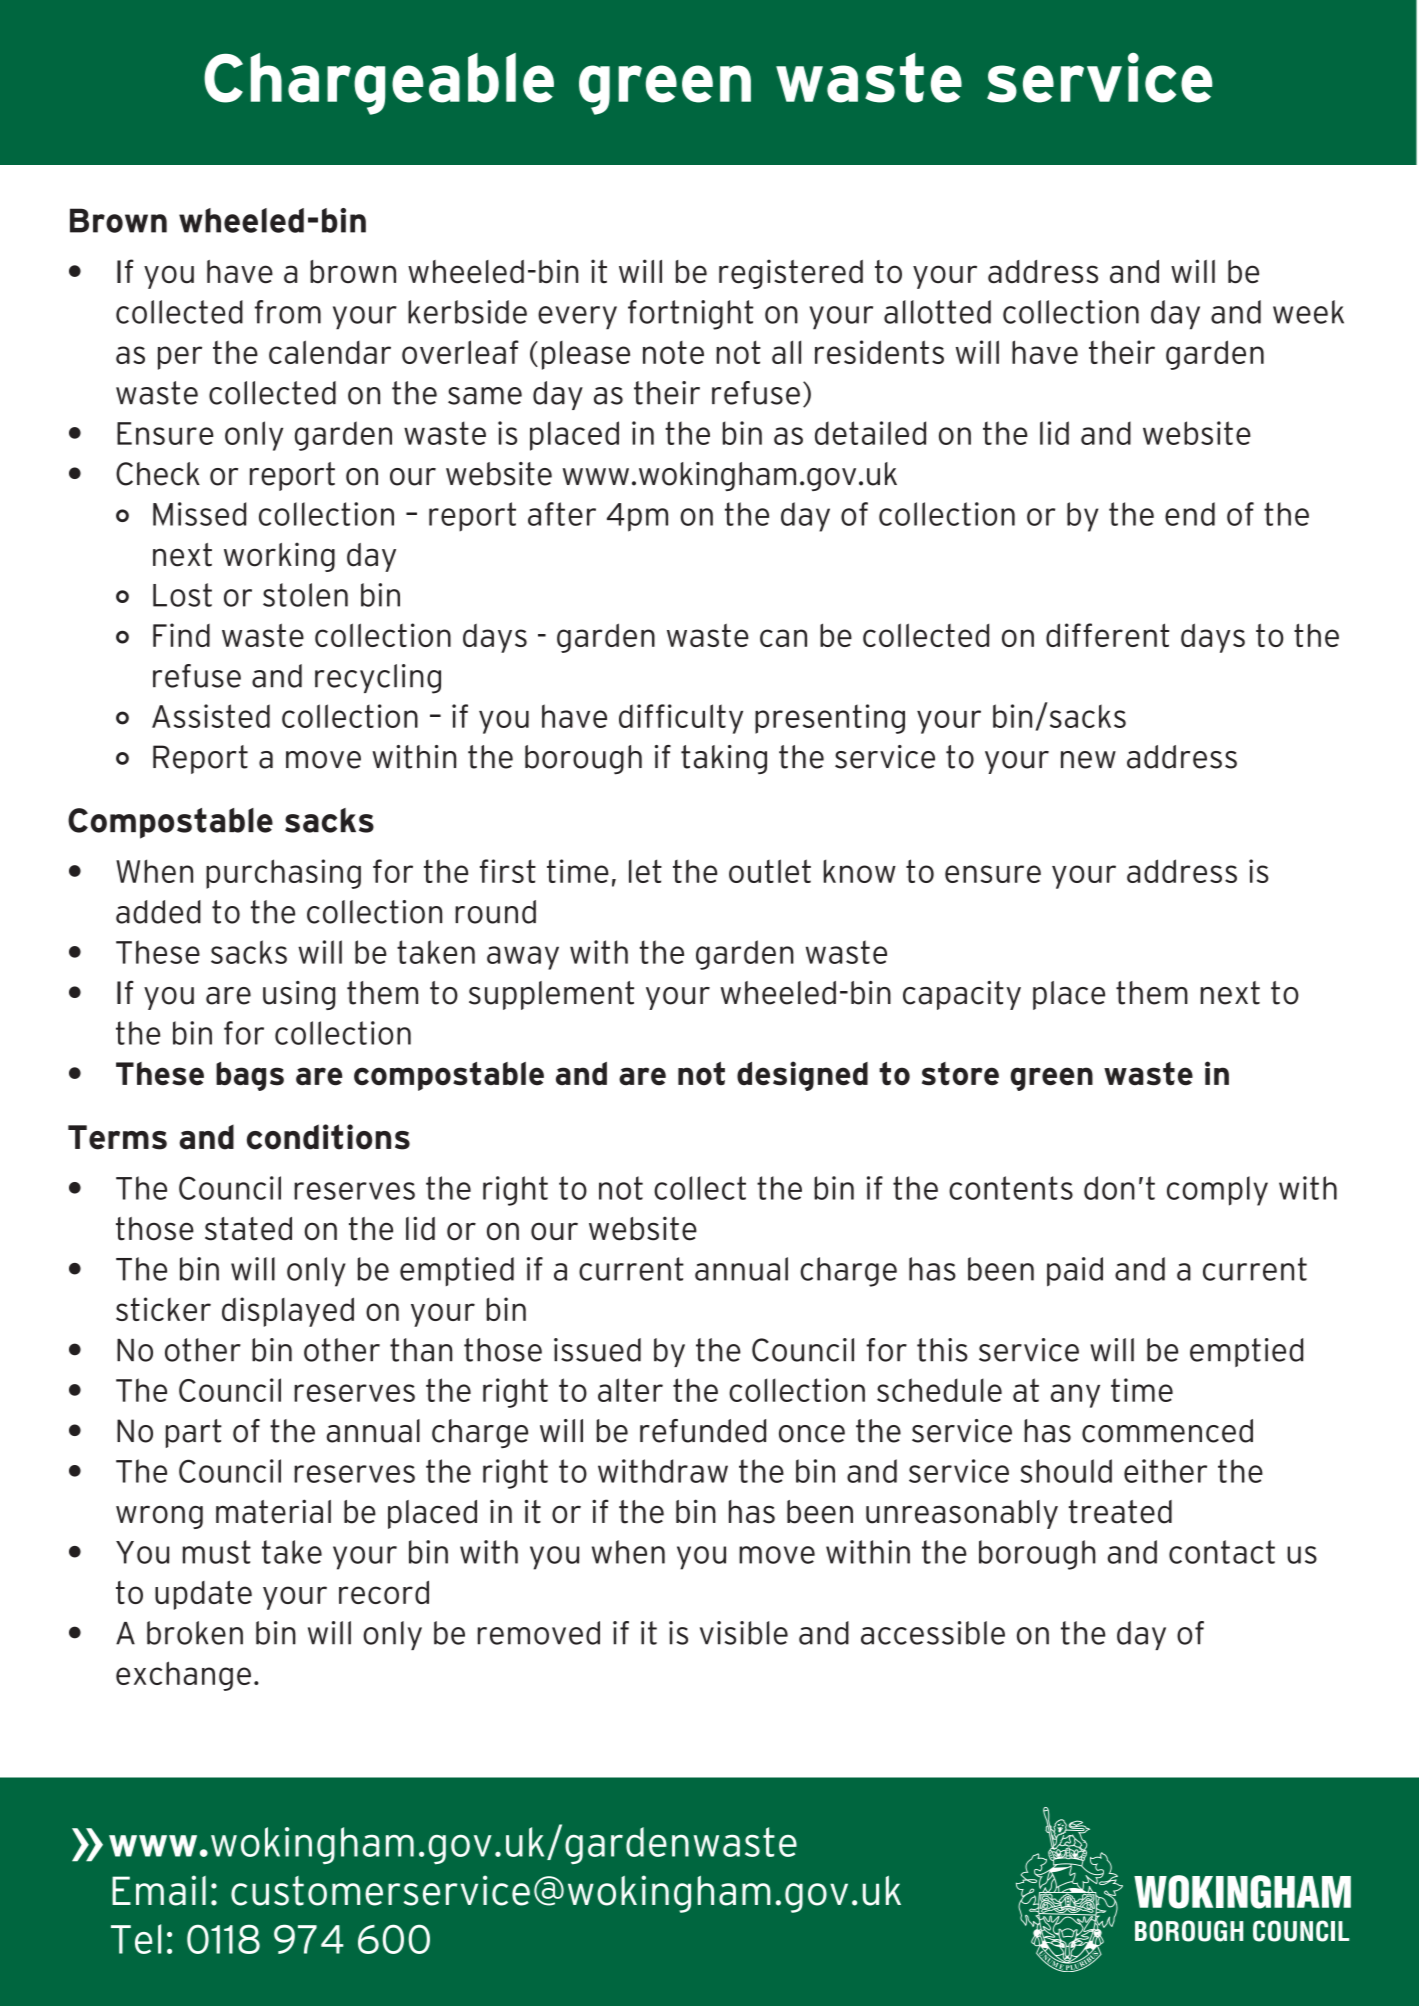 The height and width of the screenshot is (2006, 1419). What do you see at coordinates (288, 312) in the screenshot?
I see `from` at bounding box center [288, 312].
